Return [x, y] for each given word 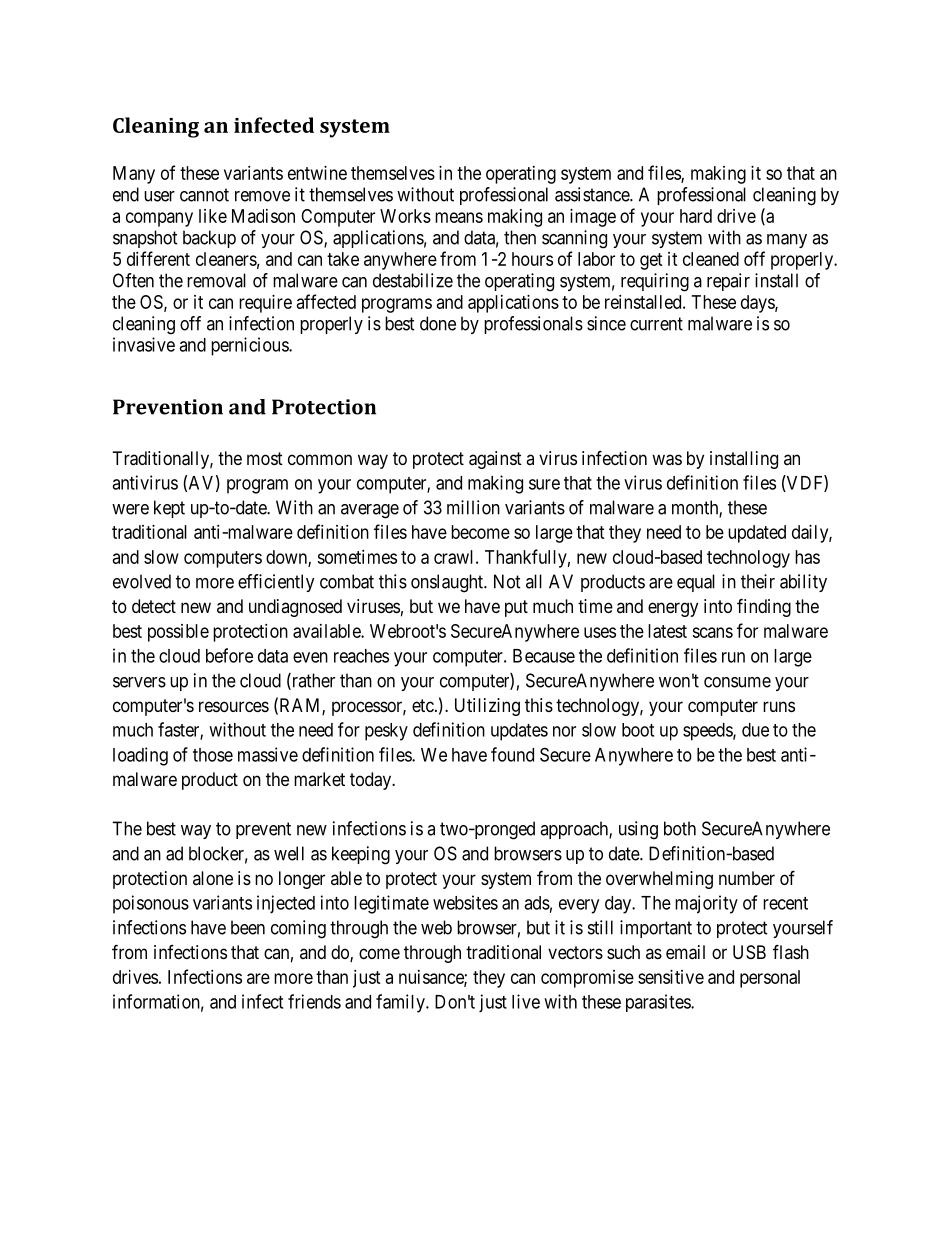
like [213, 216]
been [248, 927]
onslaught [448, 583]
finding [764, 607]
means [459, 217]
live [526, 1001]
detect [154, 606]
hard [696, 216]
